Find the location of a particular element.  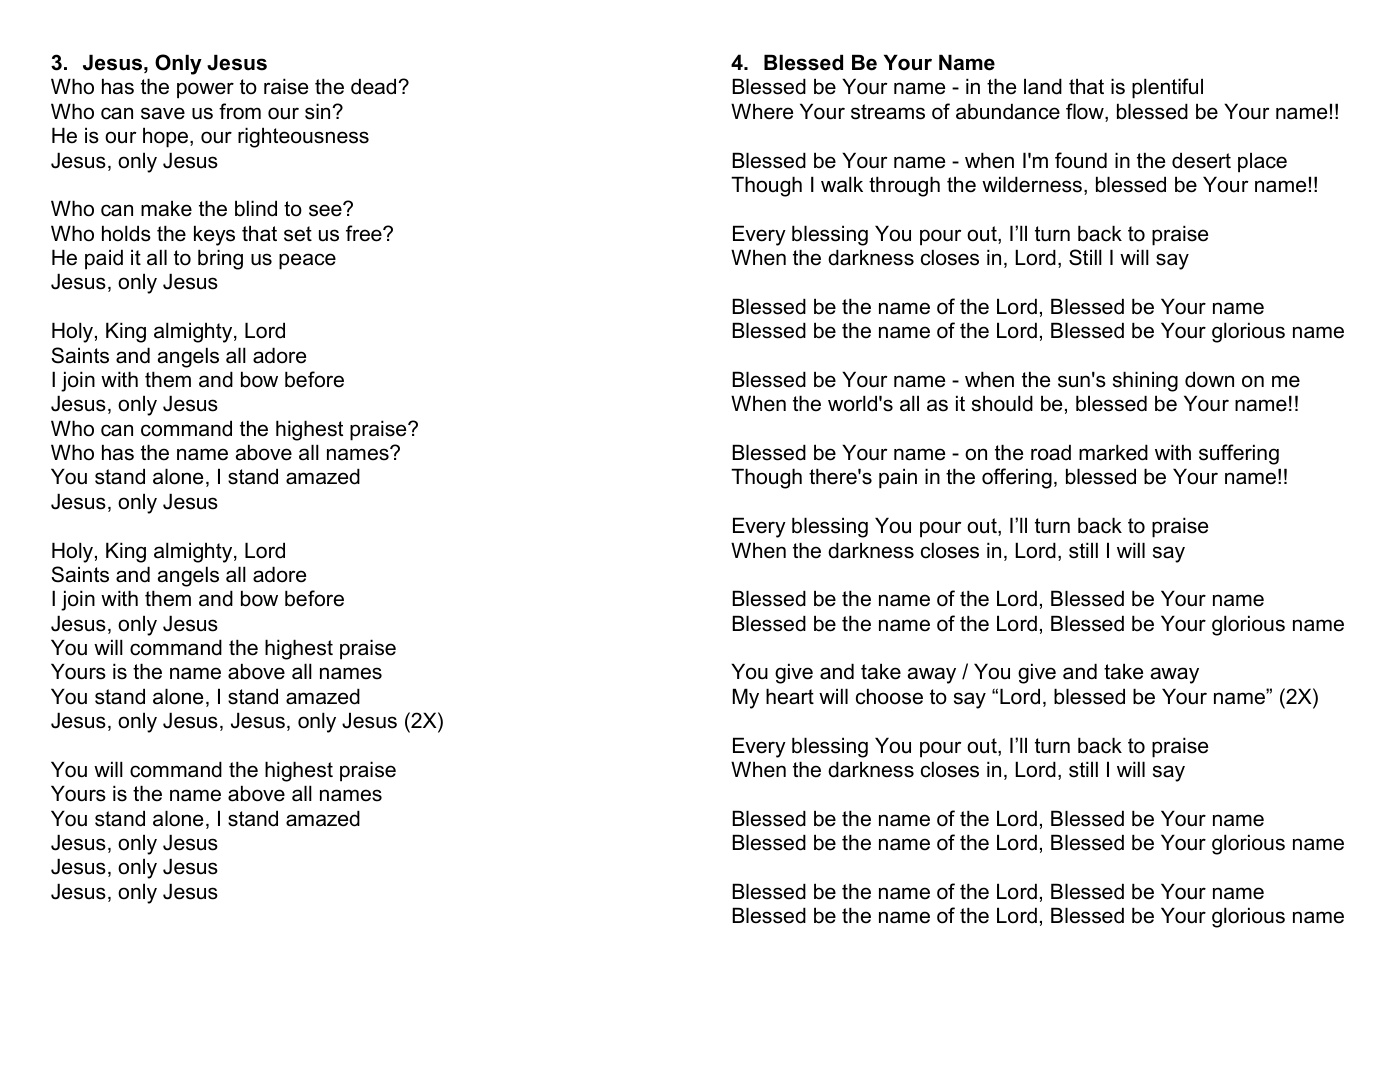

bring is located at coordinates (220, 259).
